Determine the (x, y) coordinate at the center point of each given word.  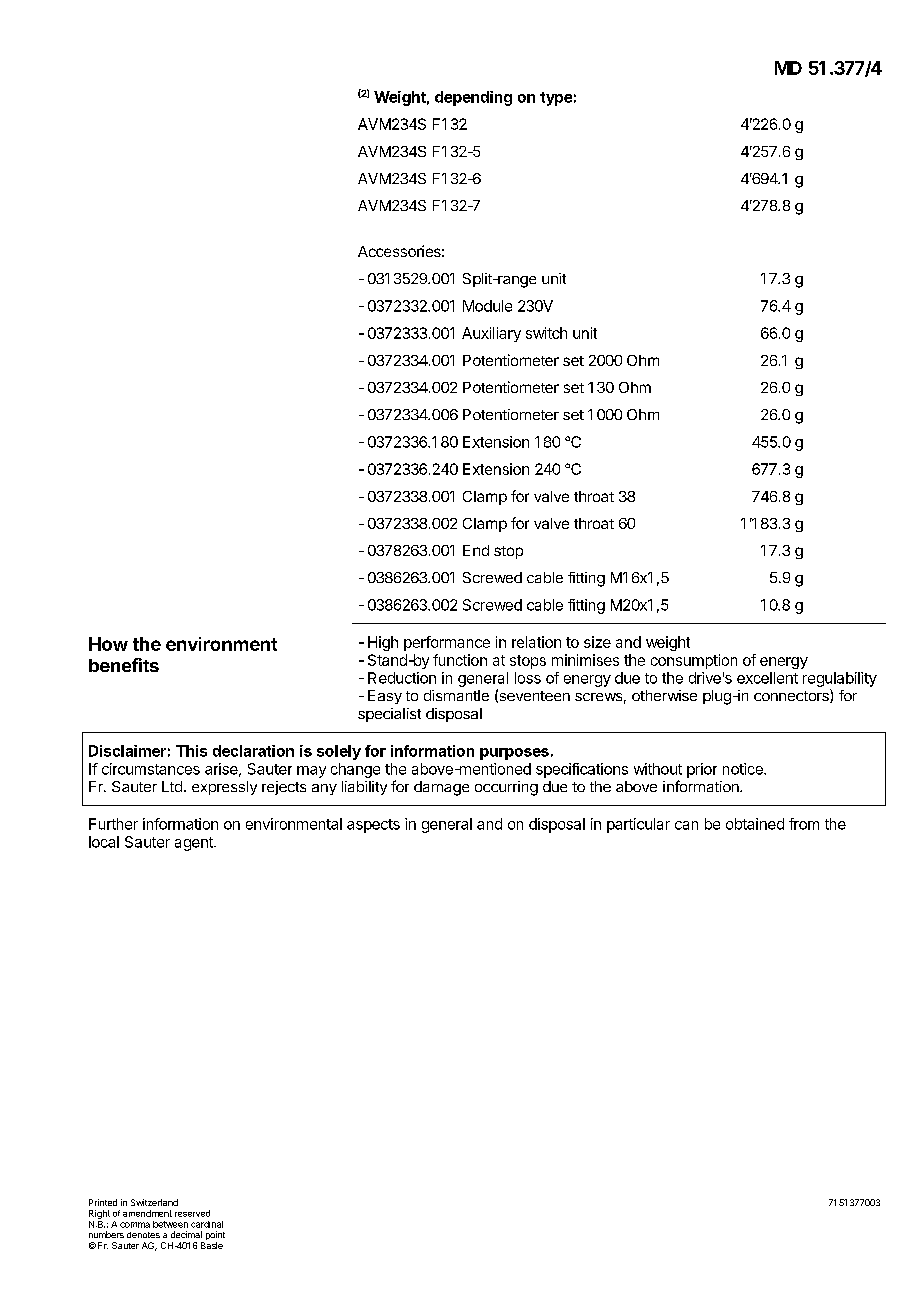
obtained (755, 824)
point (214, 1237)
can (686, 825)
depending (473, 98)
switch (546, 333)
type (556, 99)
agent (195, 844)
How (108, 644)
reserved (192, 1213)
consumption (694, 661)
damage (441, 788)
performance (447, 643)
